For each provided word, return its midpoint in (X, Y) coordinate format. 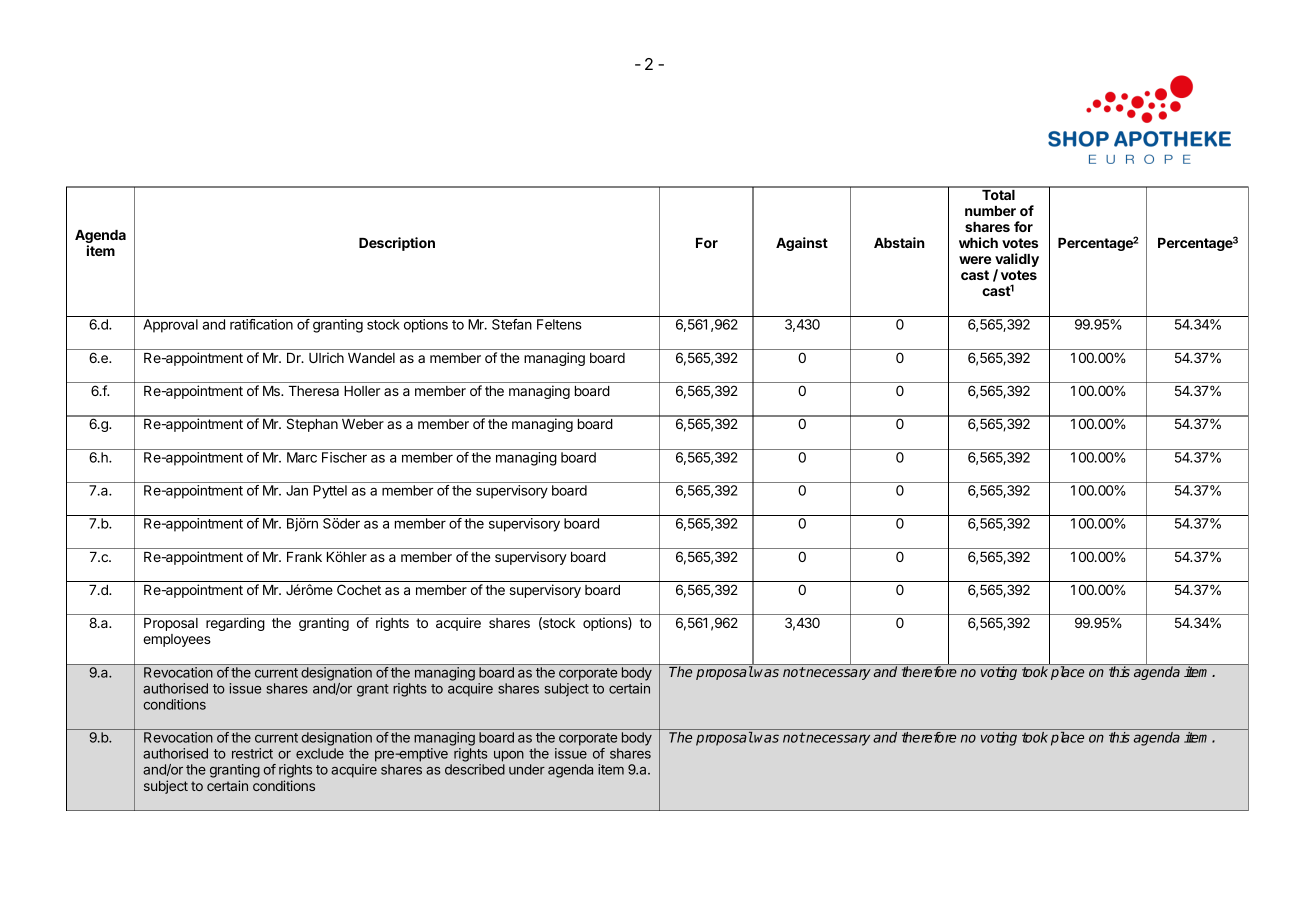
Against (802, 244)
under (527, 769)
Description (397, 244)
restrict (252, 753)
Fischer (344, 457)
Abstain (899, 242)
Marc (302, 457)
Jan (297, 490)
